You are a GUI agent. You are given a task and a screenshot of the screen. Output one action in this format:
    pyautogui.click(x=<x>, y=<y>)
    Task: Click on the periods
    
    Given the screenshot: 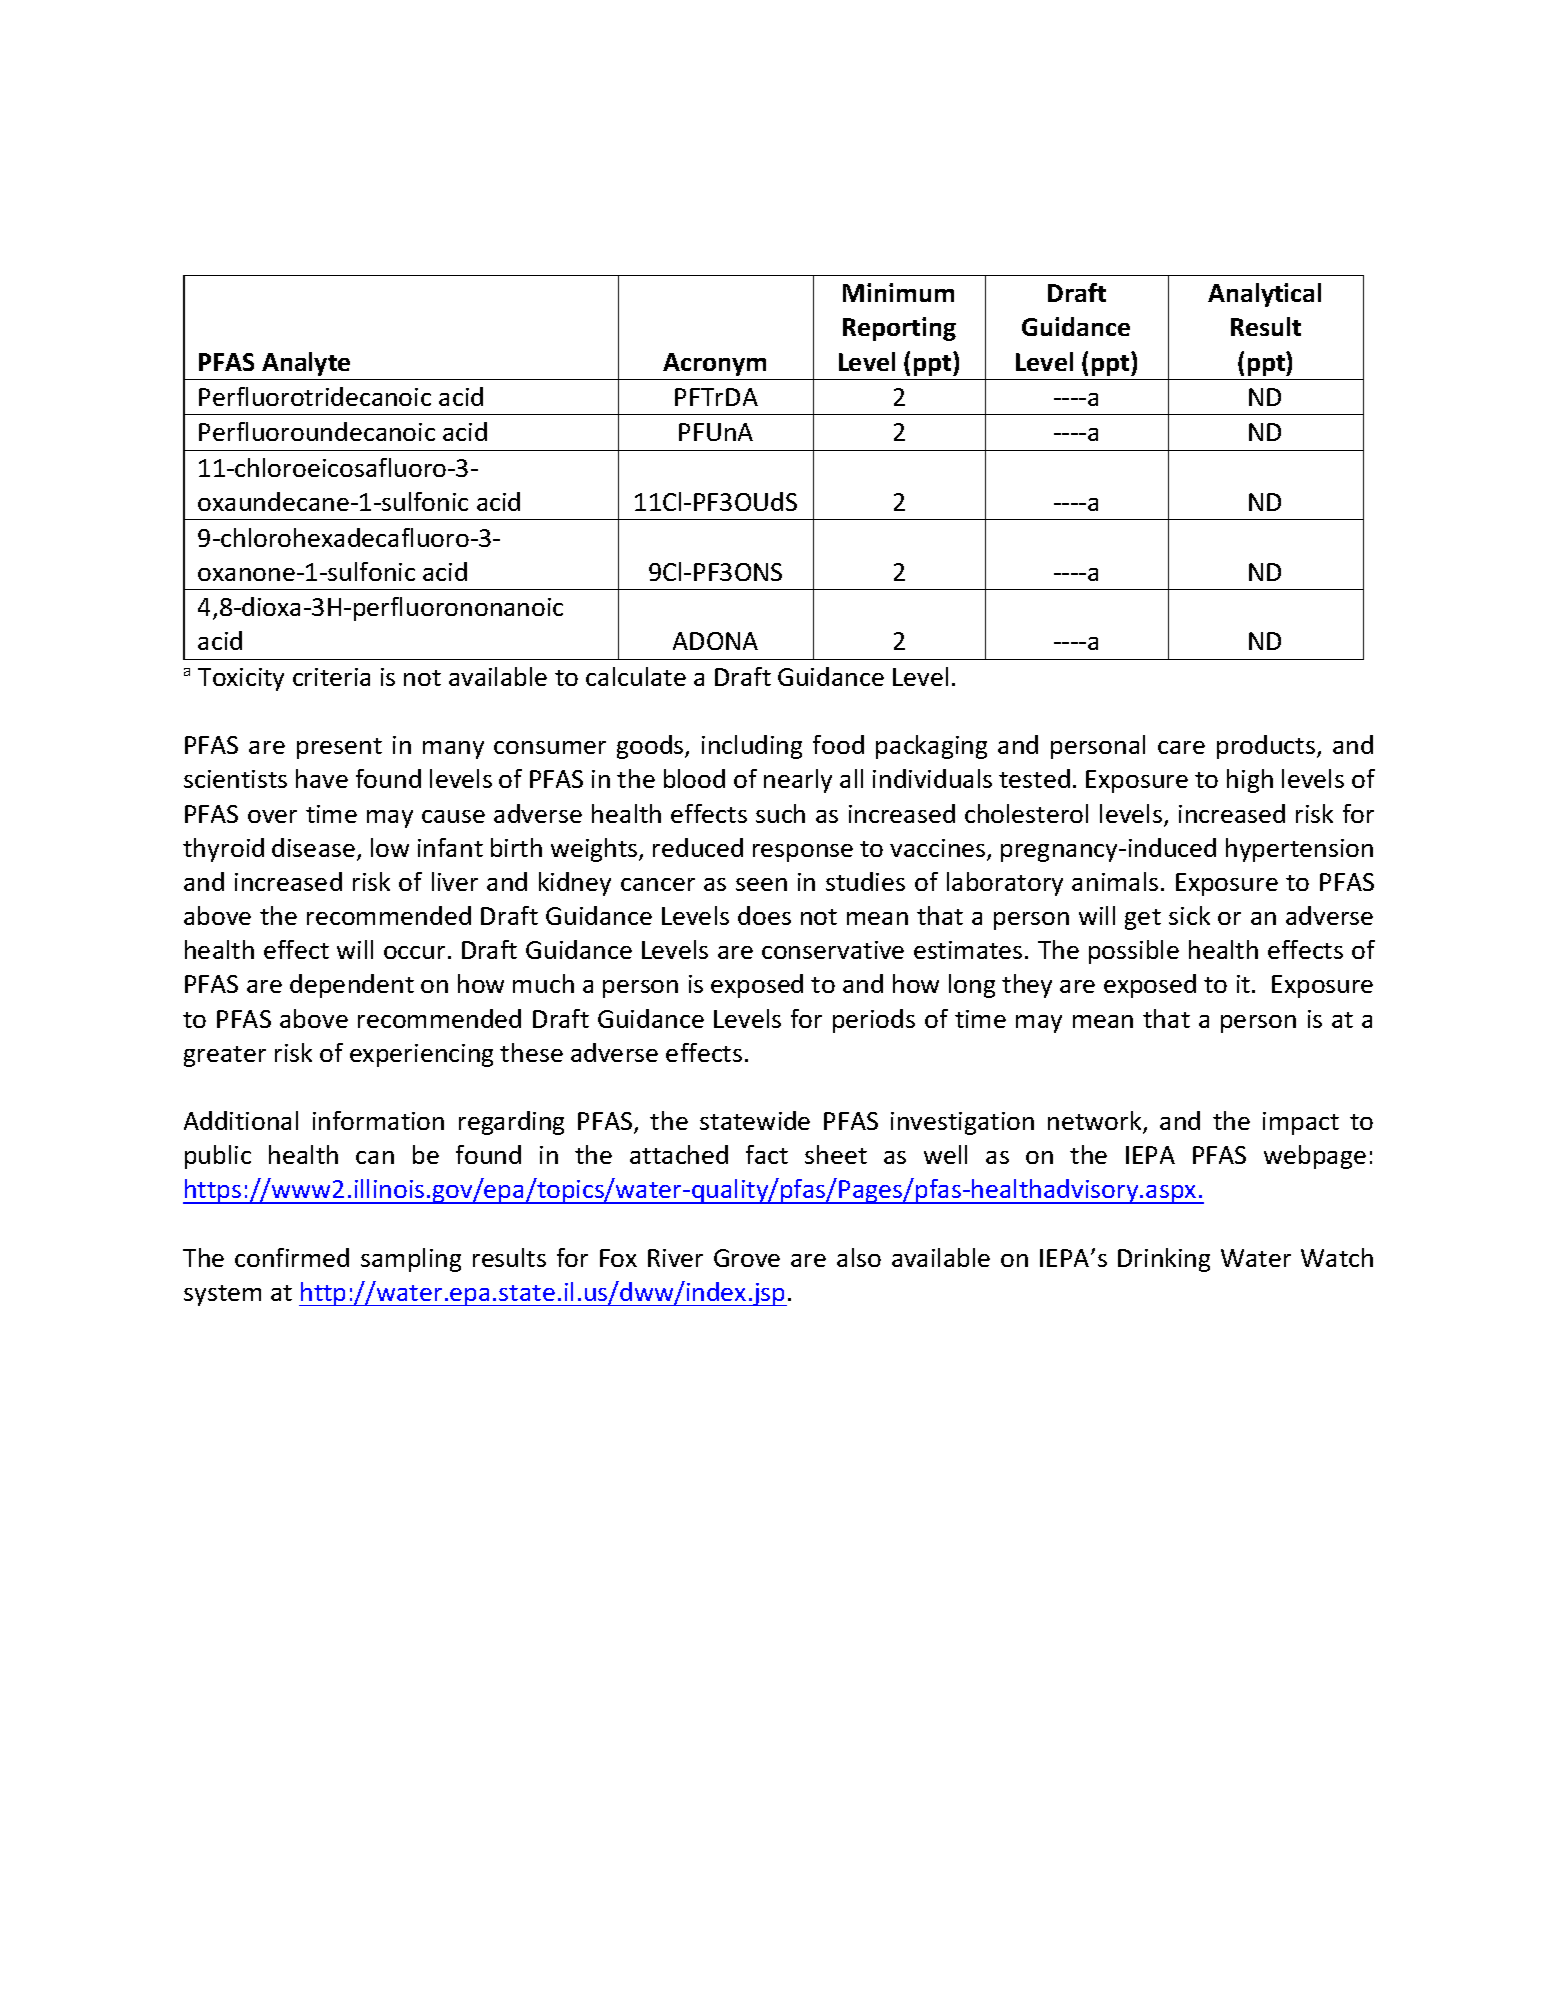 What is the action you would take?
    pyautogui.click(x=874, y=1021)
